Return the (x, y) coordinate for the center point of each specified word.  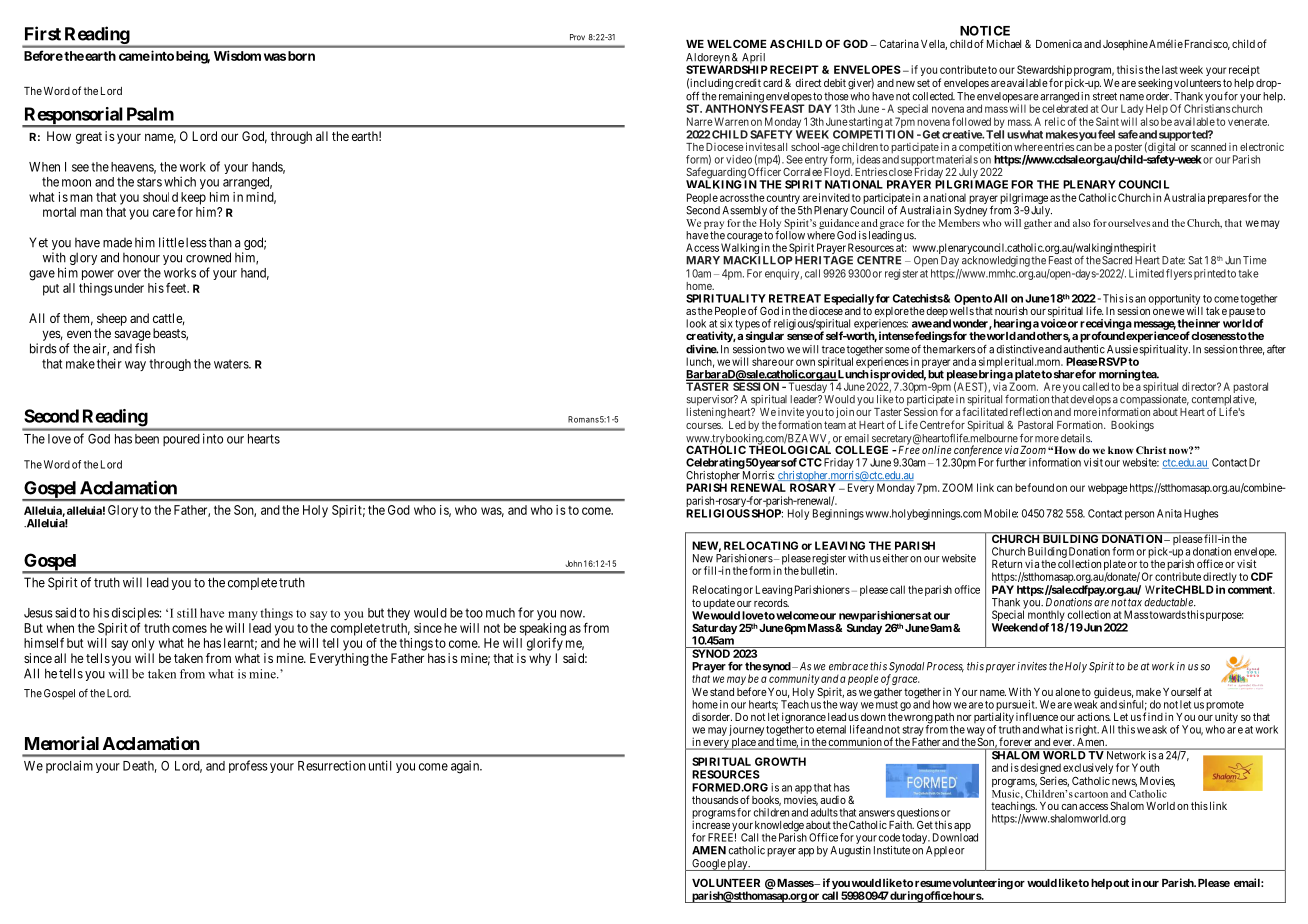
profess (248, 766)
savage (133, 335)
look (696, 323)
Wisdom (237, 55)
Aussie (1122, 349)
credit (748, 82)
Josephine (1125, 45)
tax (1135, 602)
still (187, 613)
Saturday (714, 630)
